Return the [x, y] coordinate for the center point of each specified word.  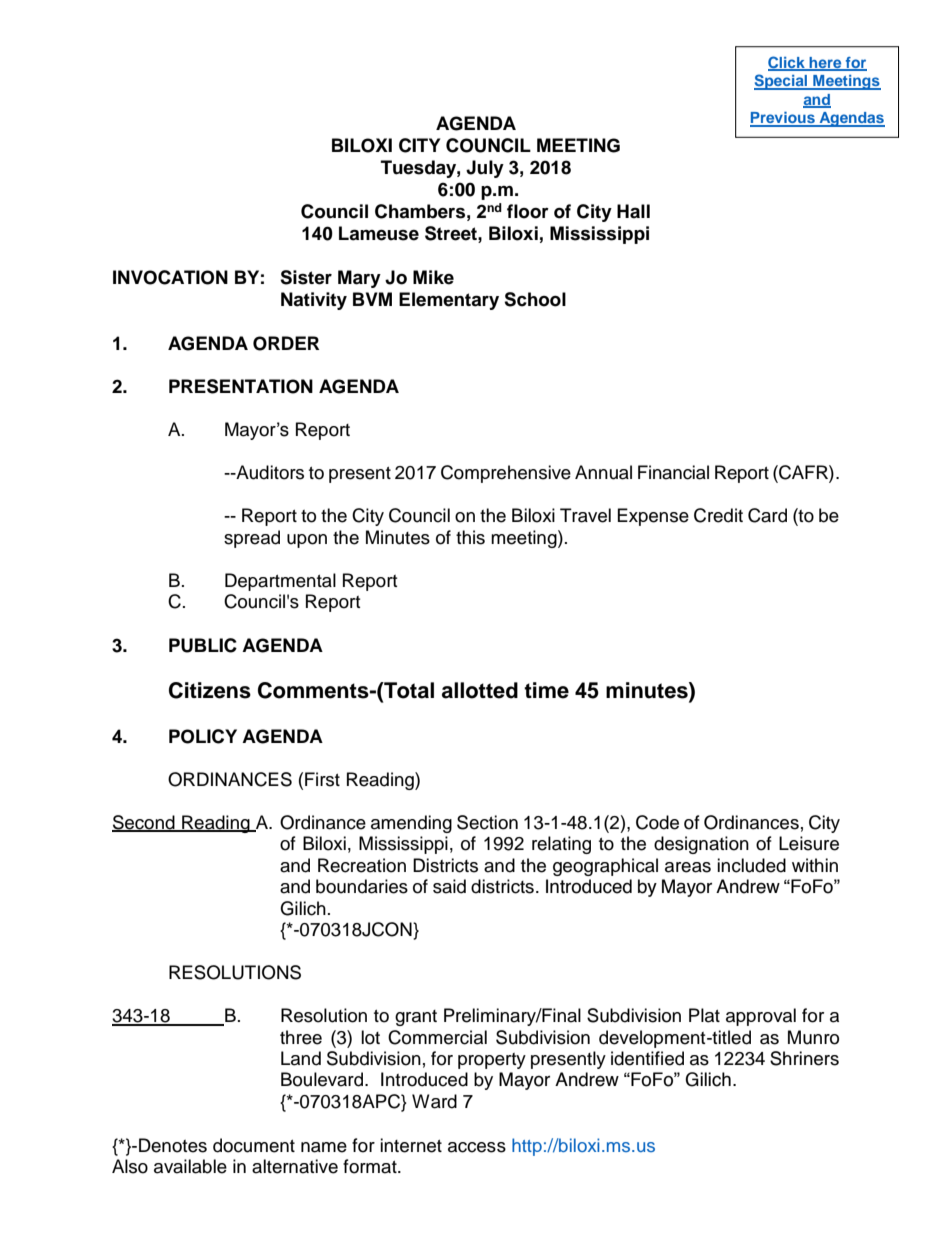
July [485, 169]
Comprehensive [506, 474]
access [477, 1147]
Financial [673, 472]
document [254, 1145]
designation [701, 845]
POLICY [203, 736]
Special [782, 82]
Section [487, 822]
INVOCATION [170, 277]
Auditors [269, 472]
